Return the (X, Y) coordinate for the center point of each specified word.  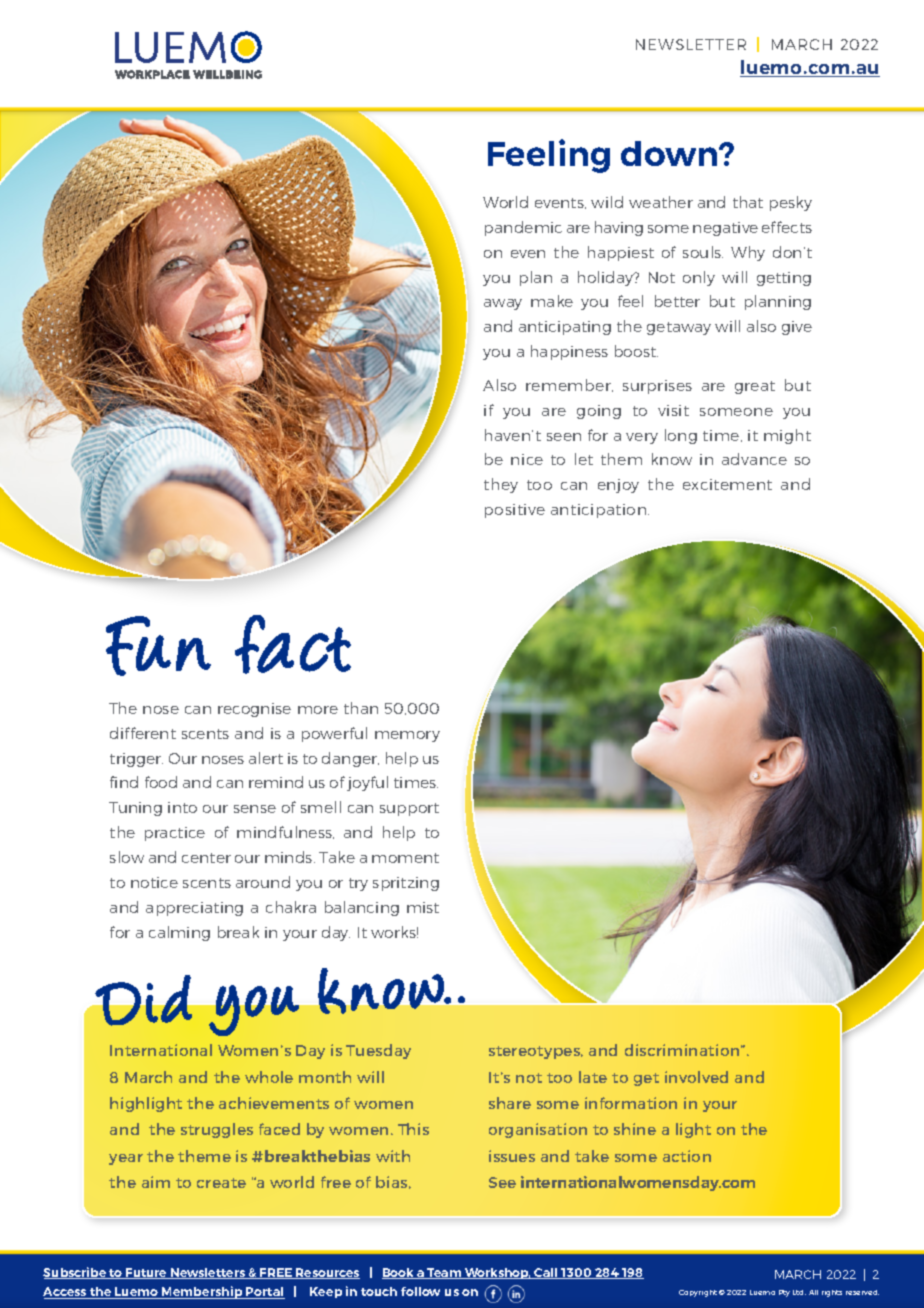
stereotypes (536, 1052)
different (143, 733)
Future (147, 1273)
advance (754, 459)
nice (527, 459)
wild (607, 202)
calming (179, 933)
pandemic (523, 228)
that (748, 202)
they (501, 485)
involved (696, 1077)
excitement (727, 484)
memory (407, 736)
